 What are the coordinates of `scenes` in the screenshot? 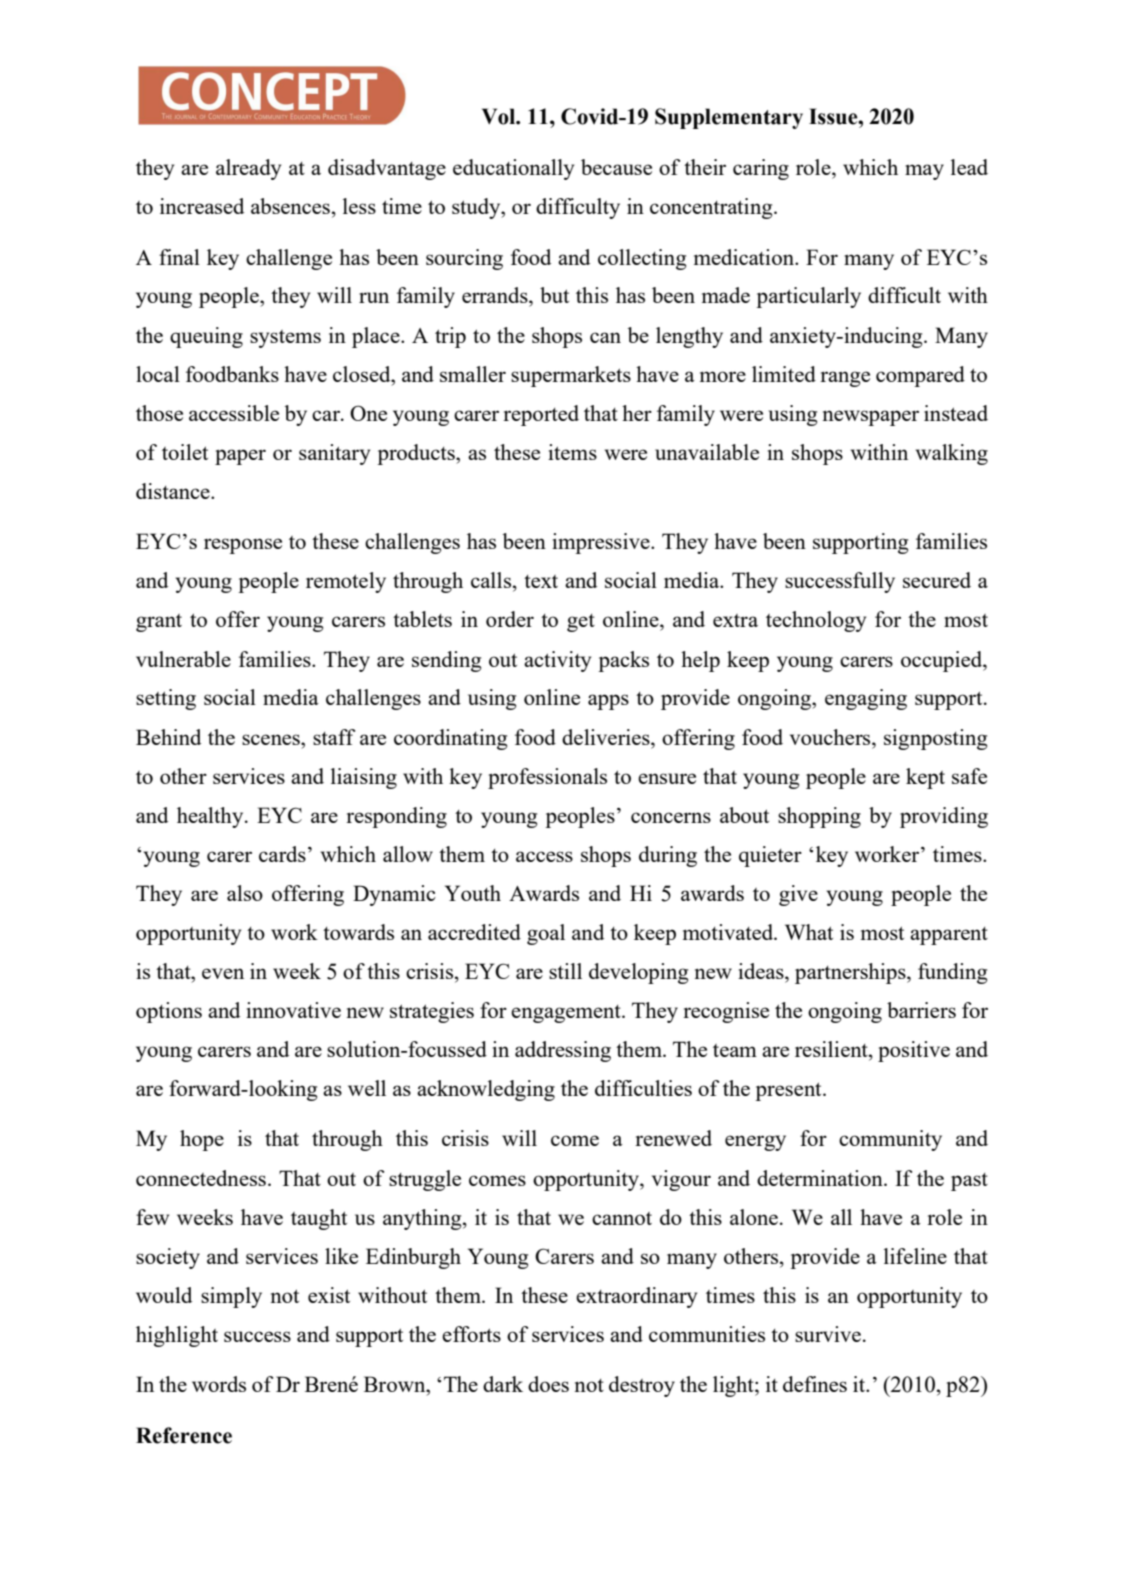 It's located at (272, 739).
